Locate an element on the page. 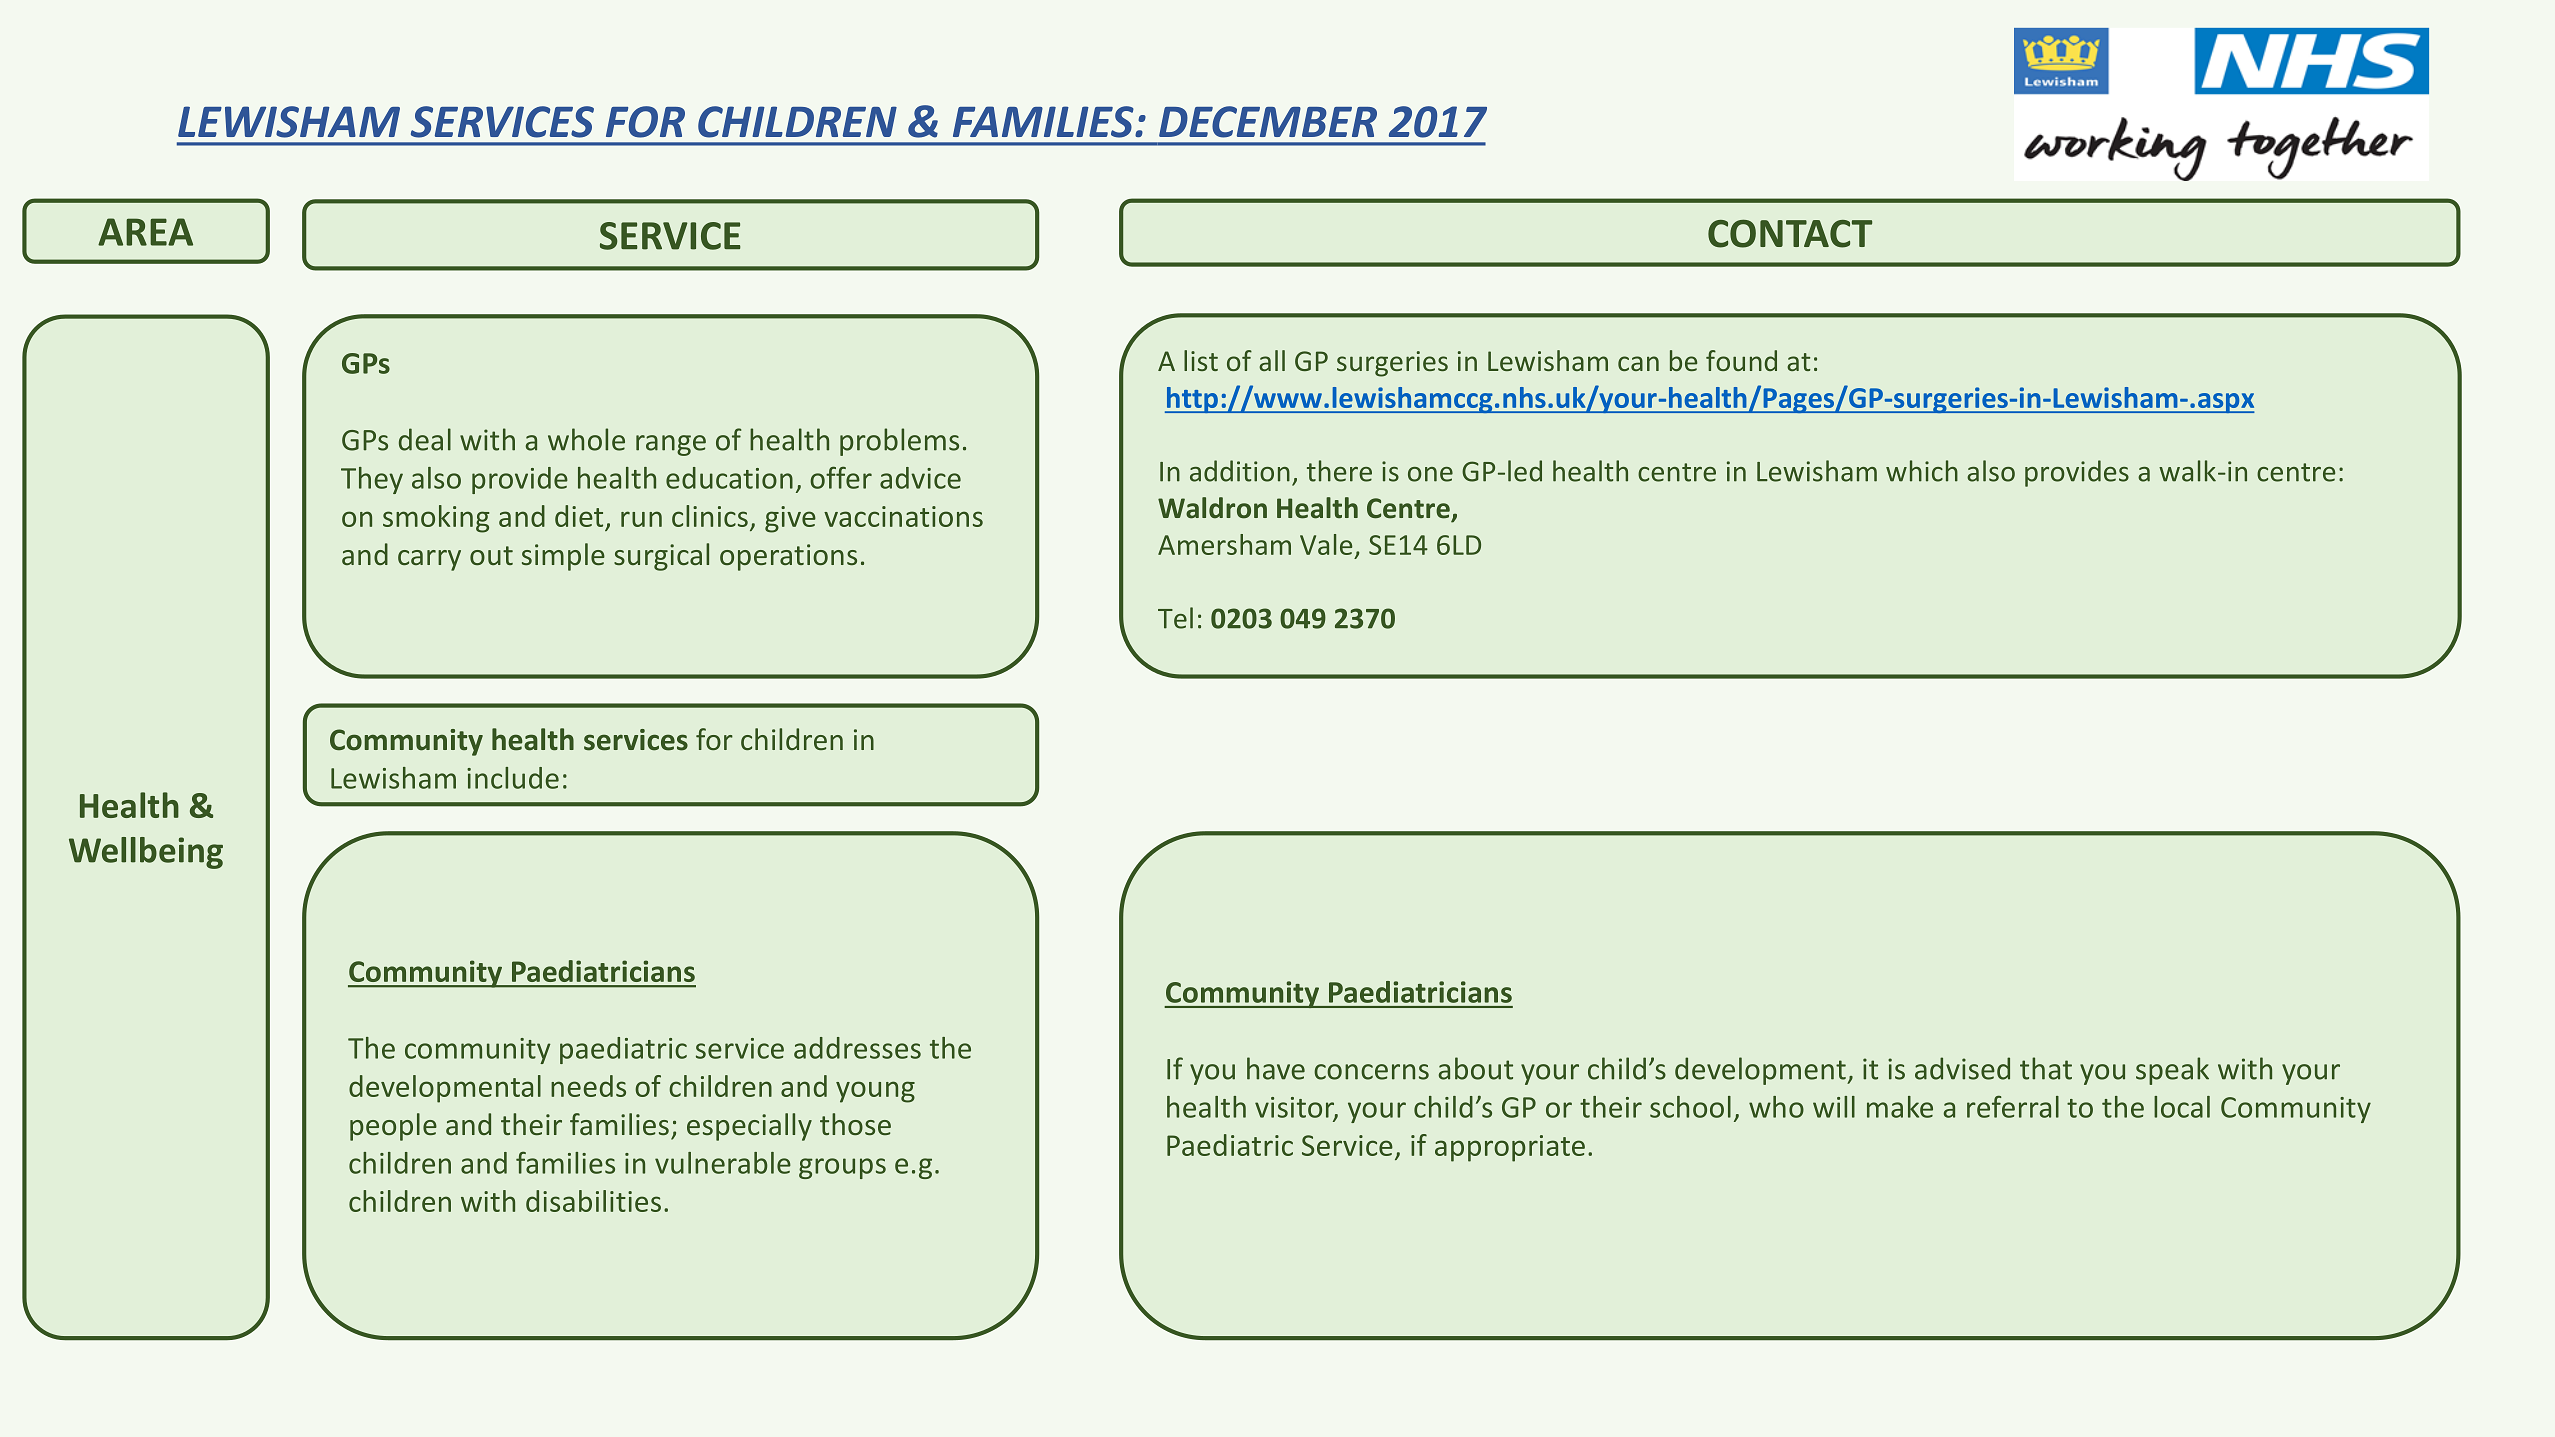 Image resolution: width=2555 pixels, height=1437 pixels. CONTACT is located at coordinates (1790, 233).
